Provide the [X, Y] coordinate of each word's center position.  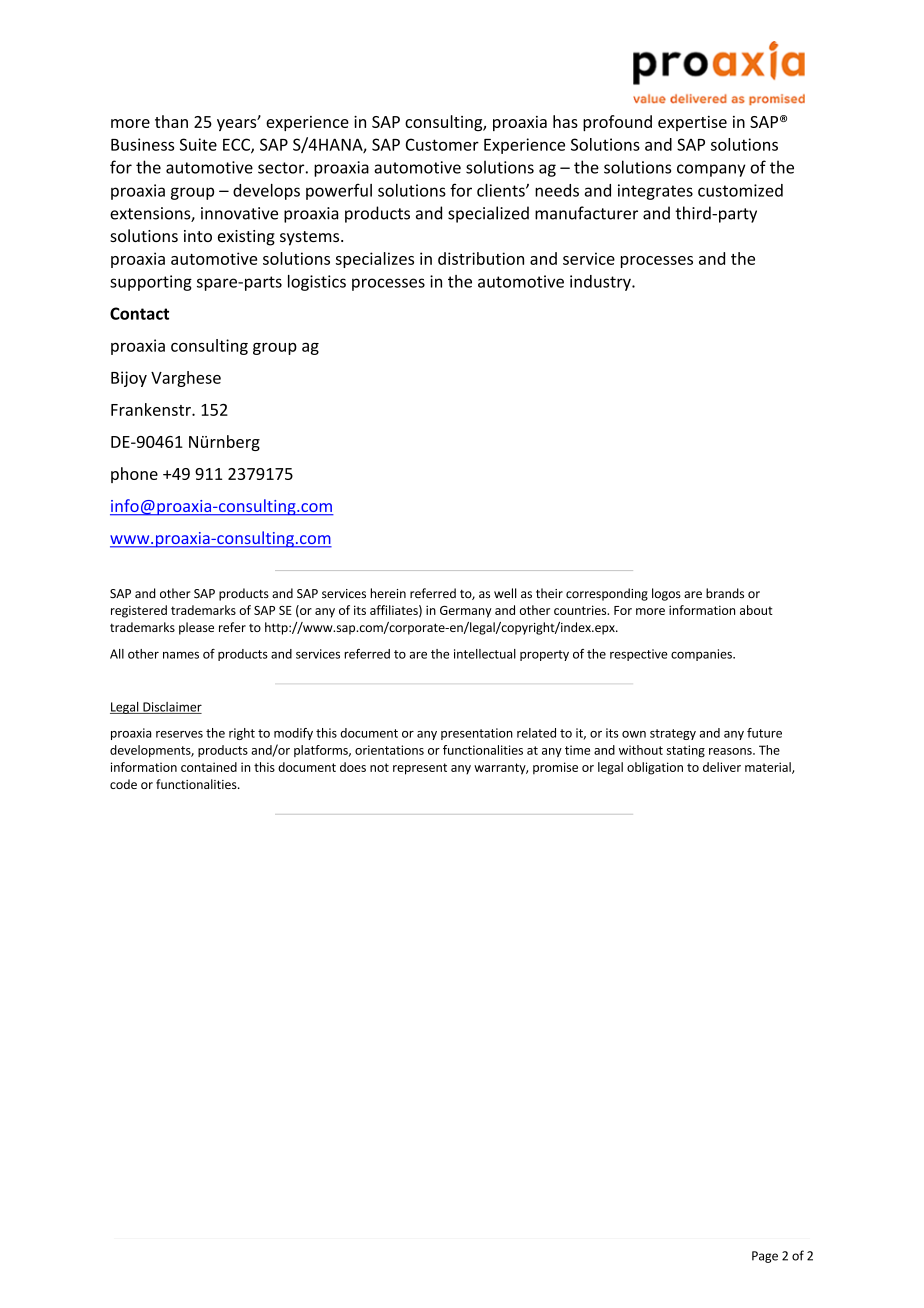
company [711, 170]
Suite [198, 144]
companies [702, 655]
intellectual [485, 654]
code [123, 784]
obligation [655, 768]
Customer [442, 144]
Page [765, 1257]
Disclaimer [171, 708]
